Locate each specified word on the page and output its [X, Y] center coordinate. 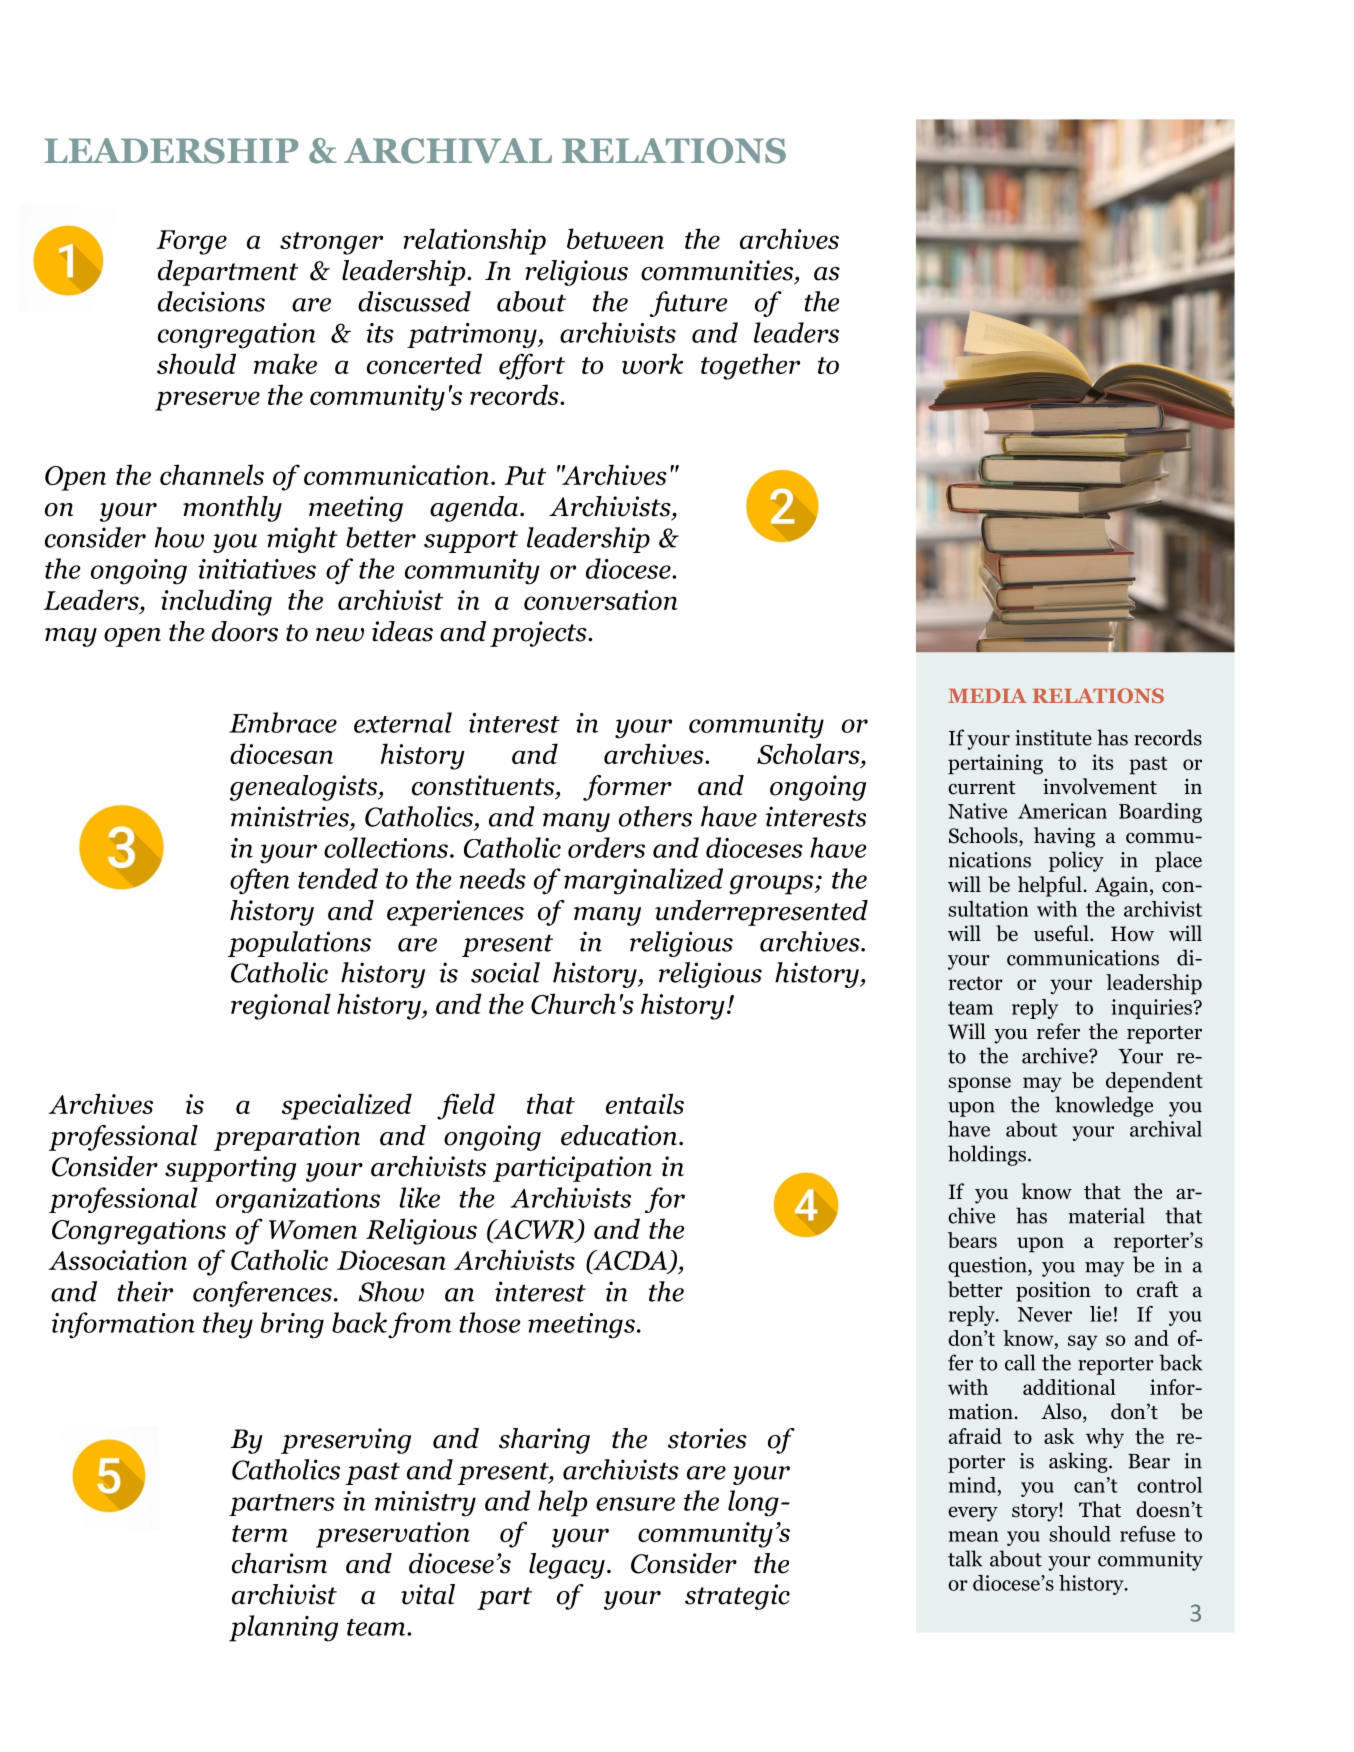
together [750, 366]
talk [965, 1558]
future [688, 304]
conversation [601, 600]
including [216, 602]
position [1053, 1291]
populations [299, 944]
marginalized [643, 881]
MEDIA [987, 695]
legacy [567, 1566]
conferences [262, 1294]
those [489, 1322]
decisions [211, 301]
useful [1062, 933]
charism [279, 1563]
